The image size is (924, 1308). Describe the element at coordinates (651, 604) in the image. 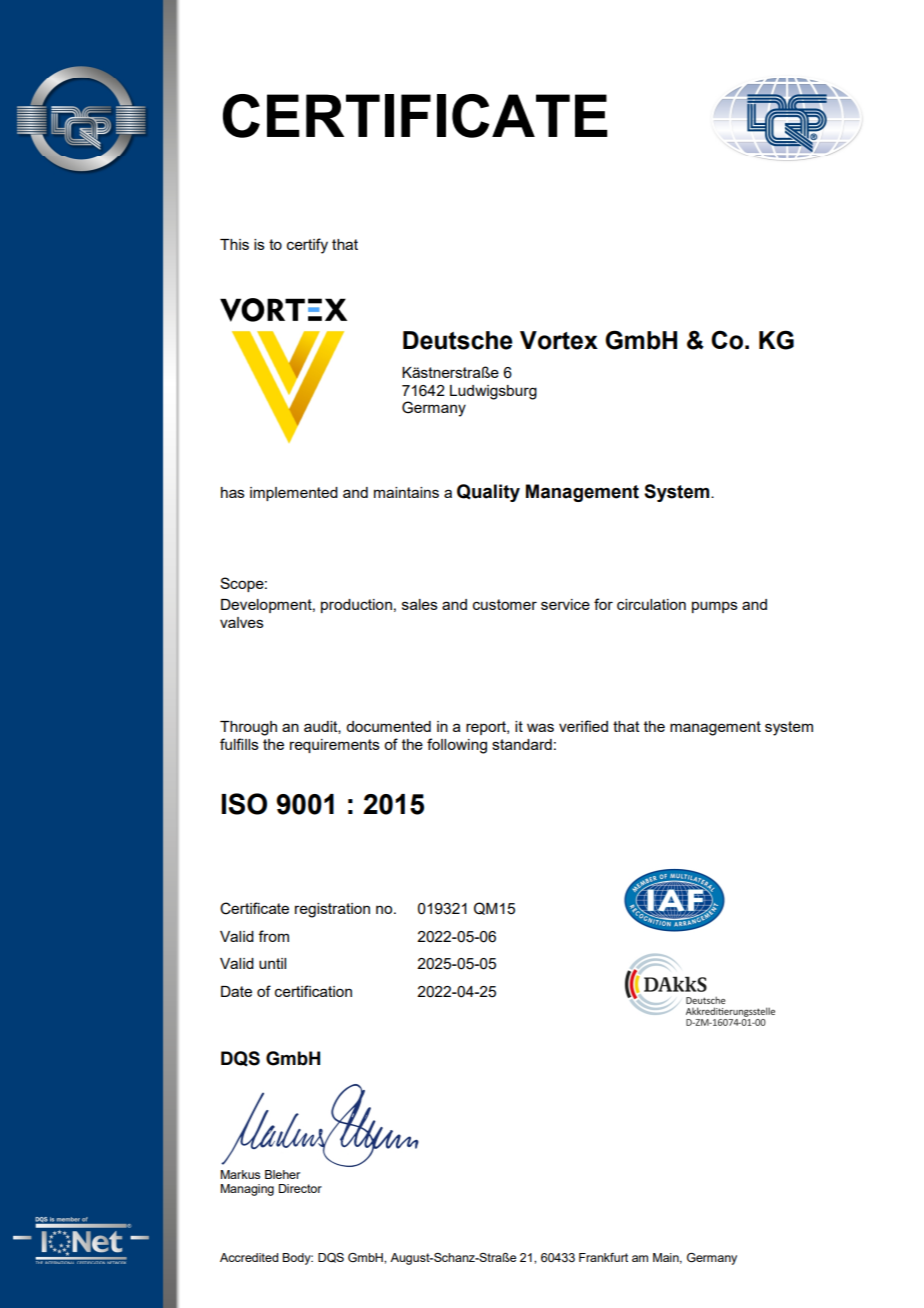

I see `circulation` at that location.
